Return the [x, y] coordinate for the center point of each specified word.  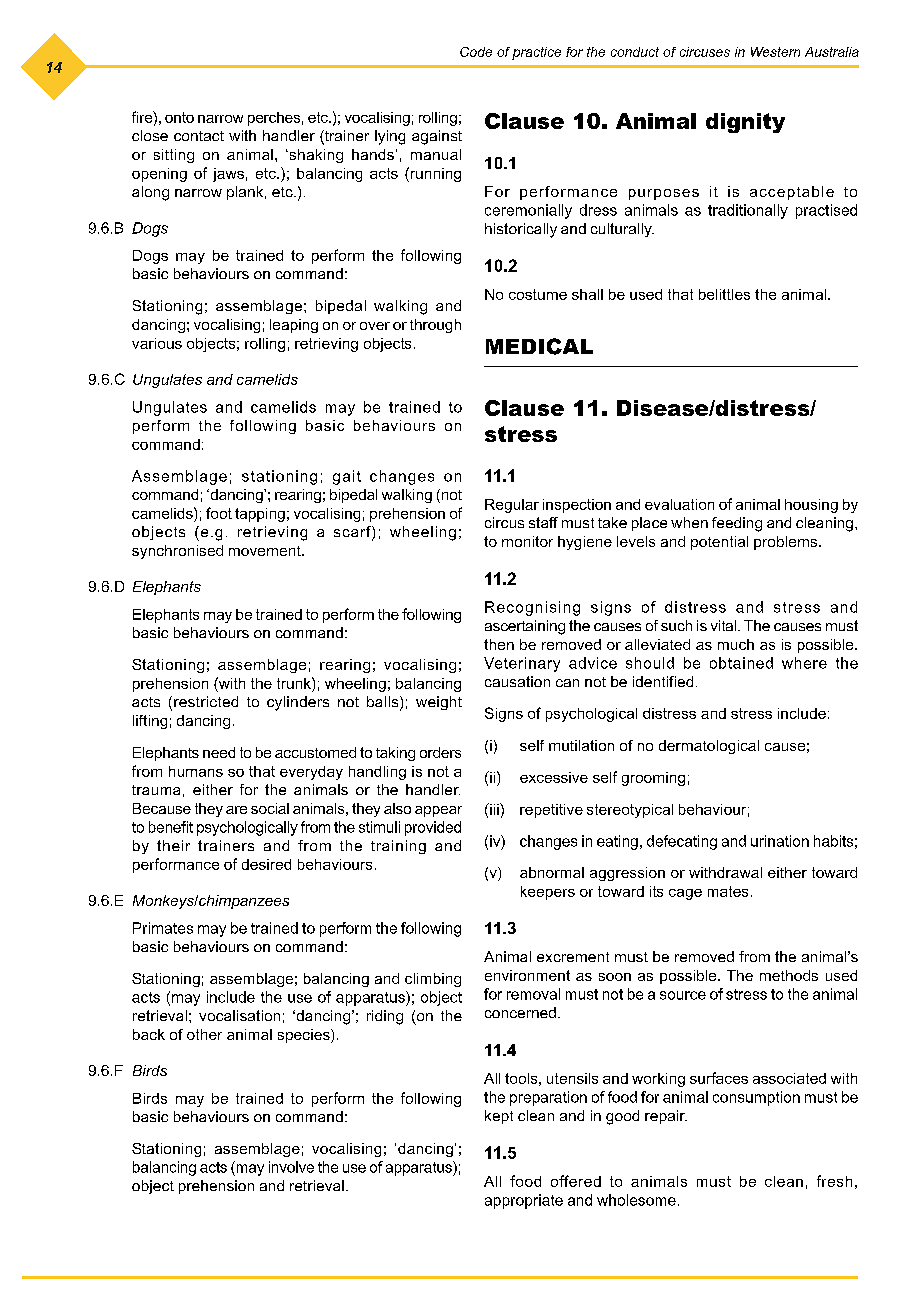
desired [266, 864]
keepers [548, 893]
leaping [294, 326]
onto [179, 117]
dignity [745, 123]
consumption [756, 1098]
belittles [724, 294]
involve [291, 1167]
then [499, 644]
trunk [295, 683]
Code [476, 52]
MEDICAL [539, 346]
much [736, 644]
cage [685, 894]
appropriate [524, 1201]
